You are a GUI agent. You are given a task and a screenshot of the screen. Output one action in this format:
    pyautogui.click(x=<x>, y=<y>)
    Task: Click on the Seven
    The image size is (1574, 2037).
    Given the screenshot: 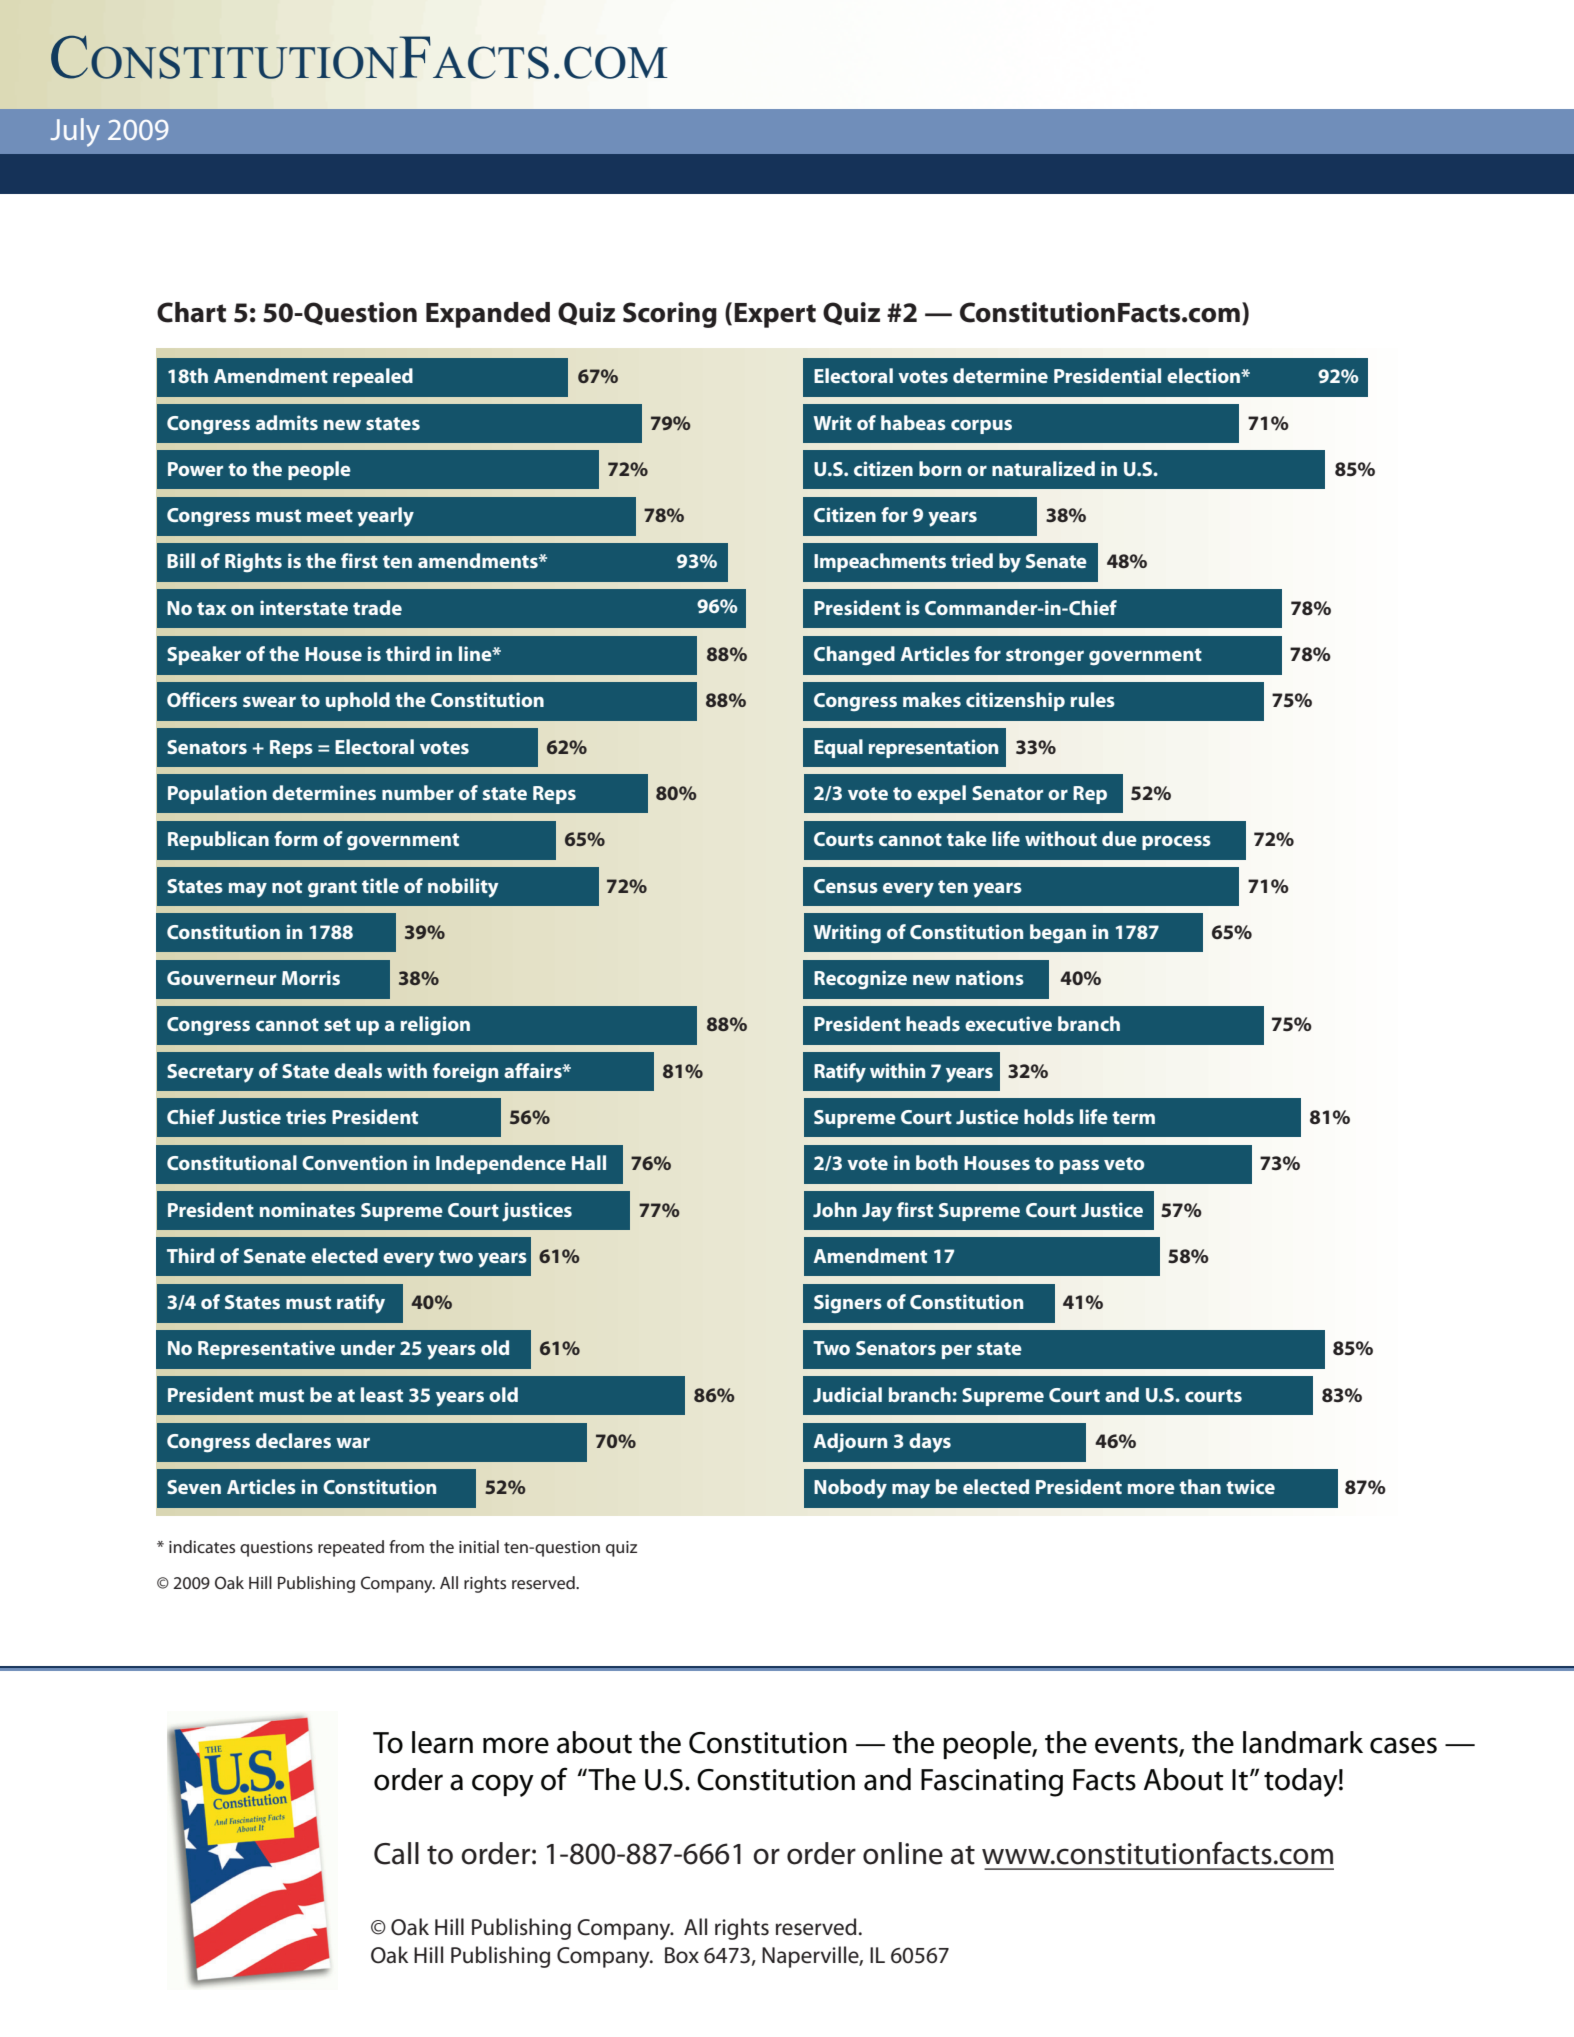 What is the action you would take?
    pyautogui.click(x=194, y=1487)
